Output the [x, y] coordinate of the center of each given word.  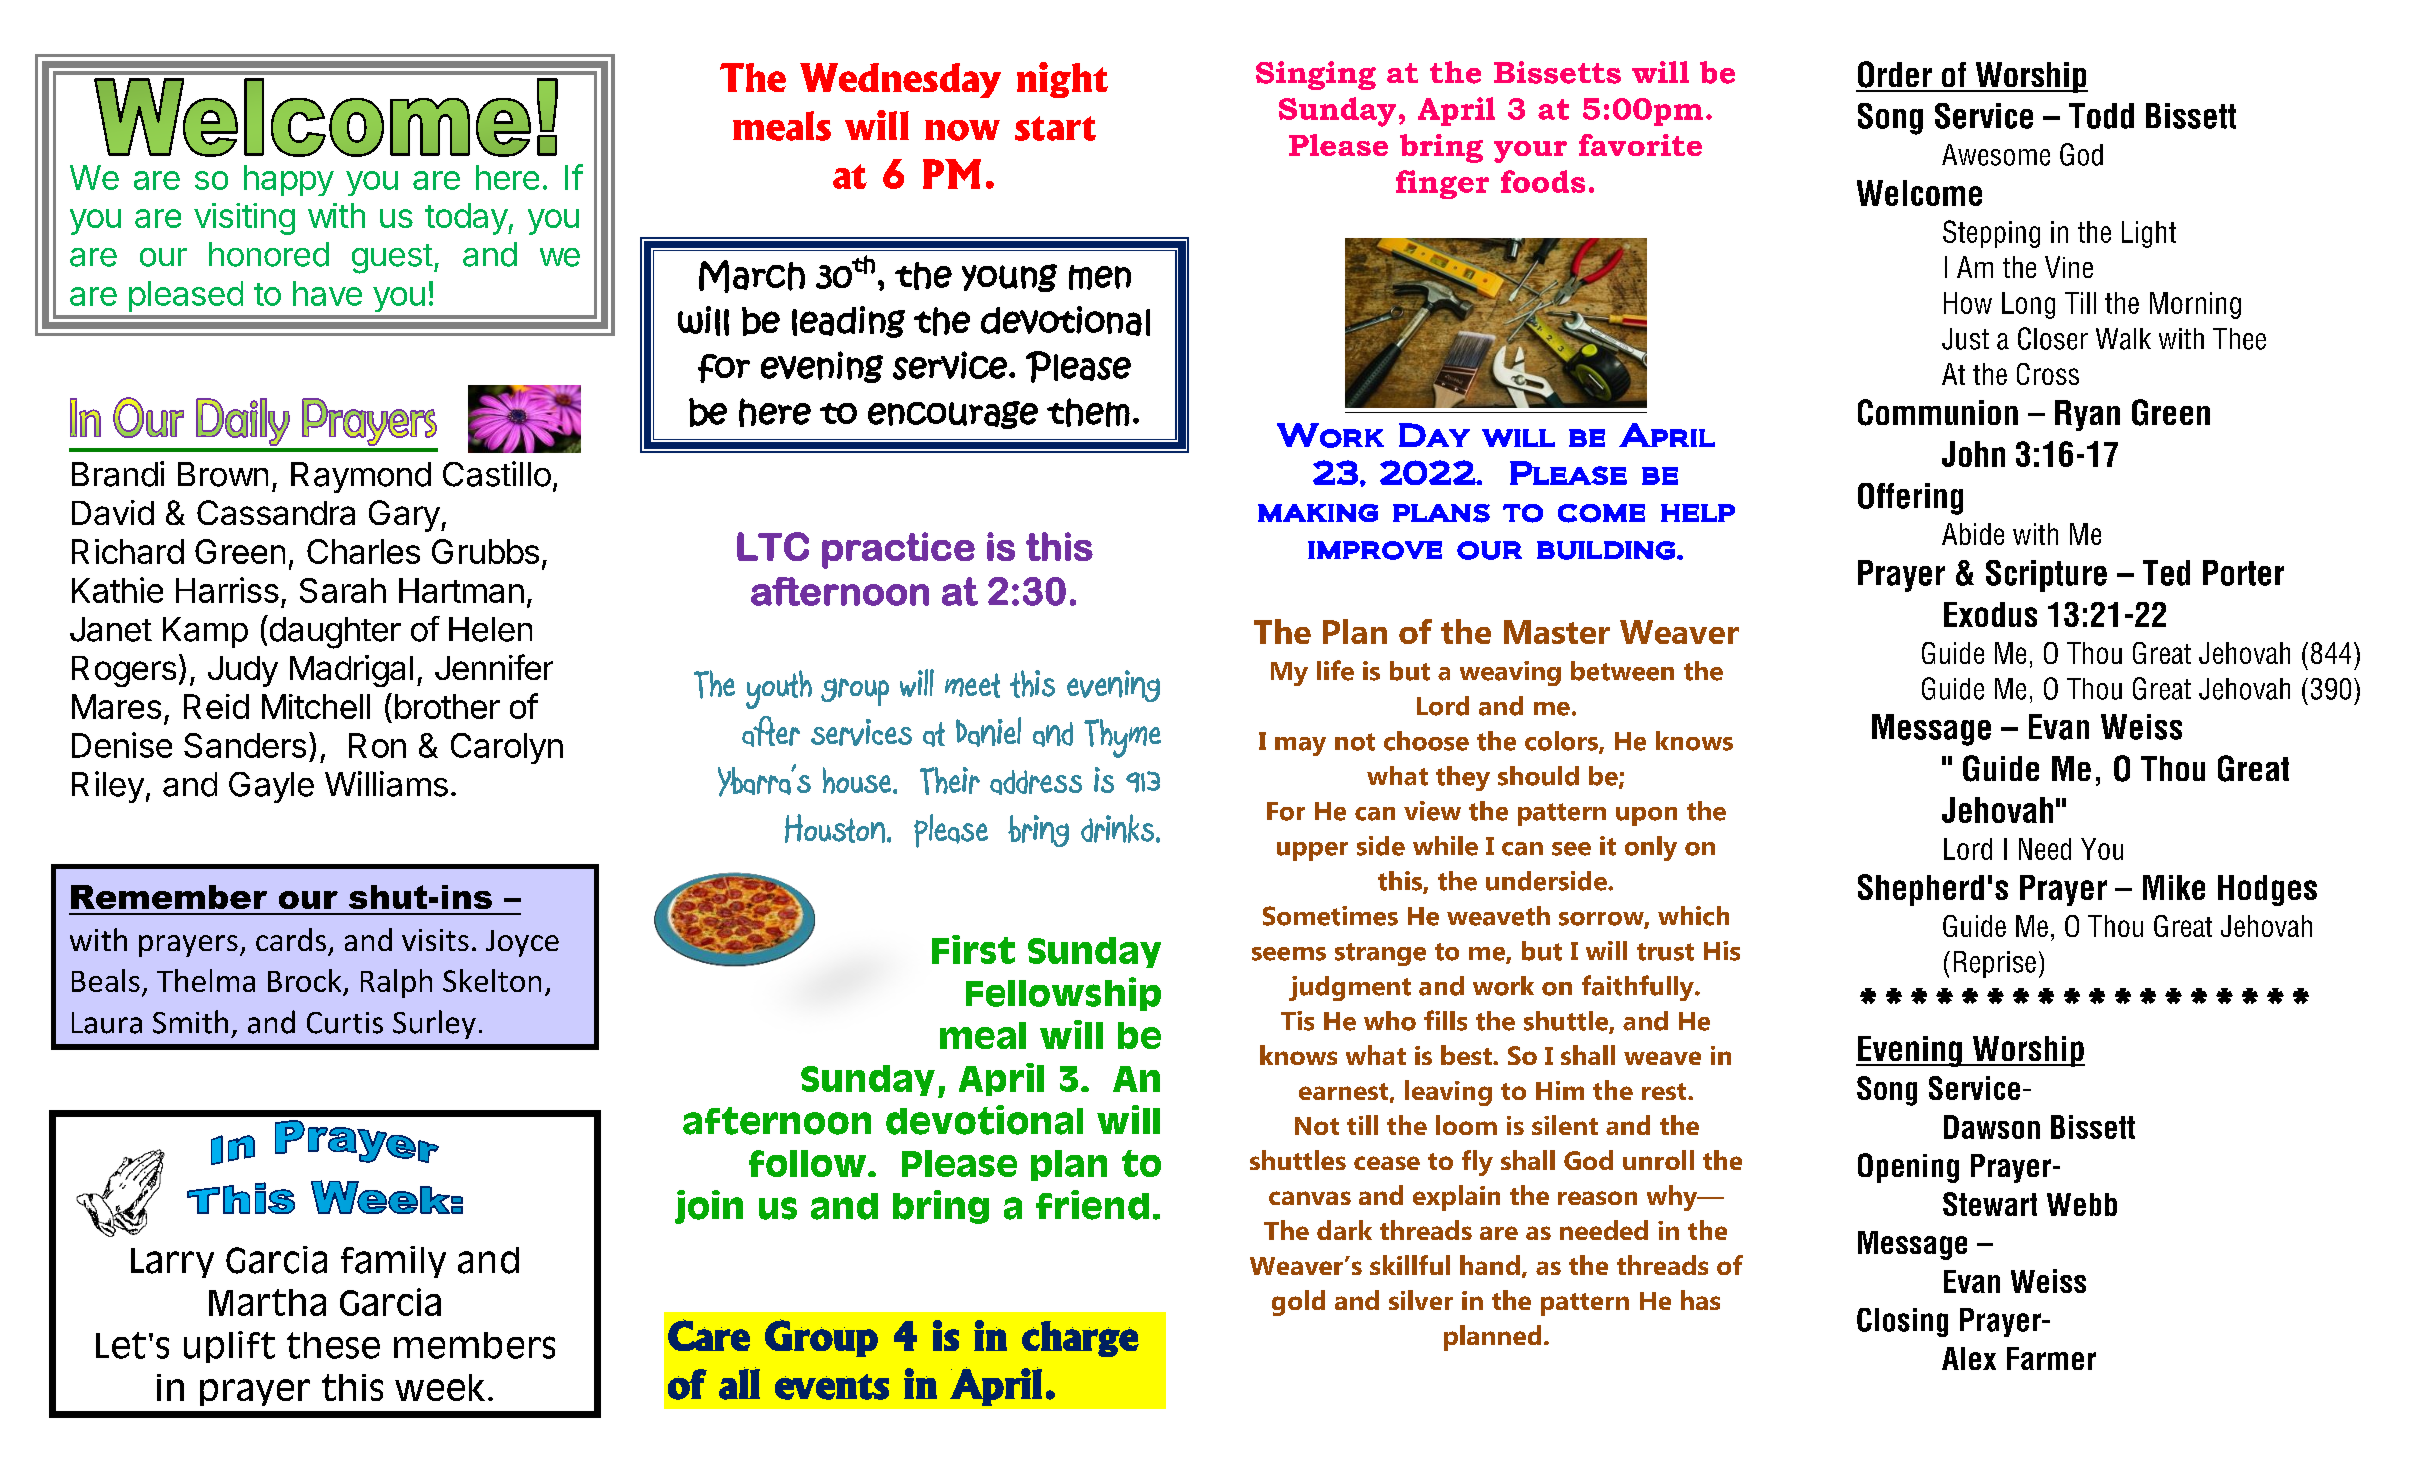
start [1055, 128]
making [1318, 513]
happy [289, 180]
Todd [2101, 116]
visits [435, 940]
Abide [1973, 534]
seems [1289, 954]
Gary [404, 516]
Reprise [1992, 964]
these [333, 1345]
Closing [1902, 1322]
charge [1080, 1339]
